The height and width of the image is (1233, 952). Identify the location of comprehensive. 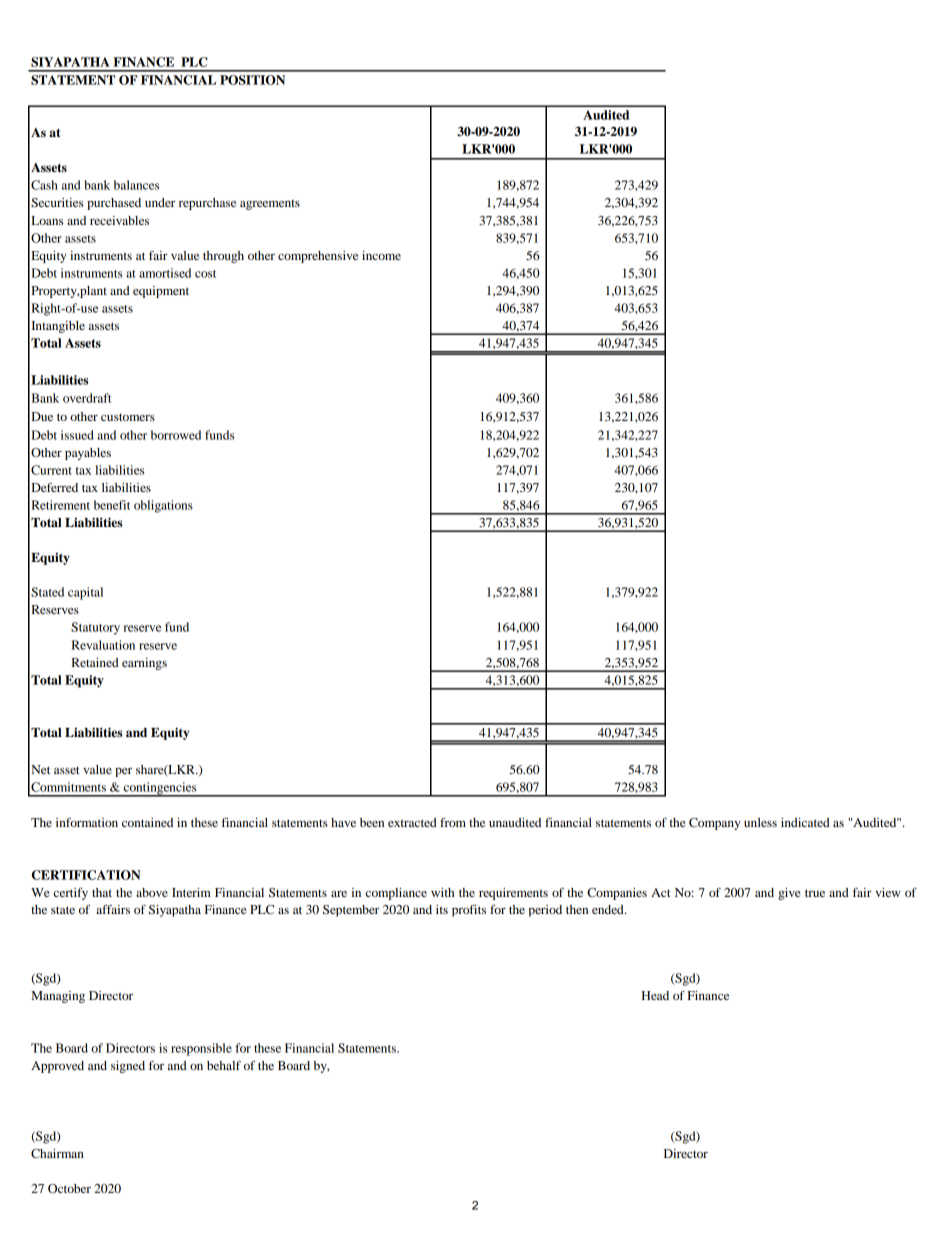
(318, 257).
